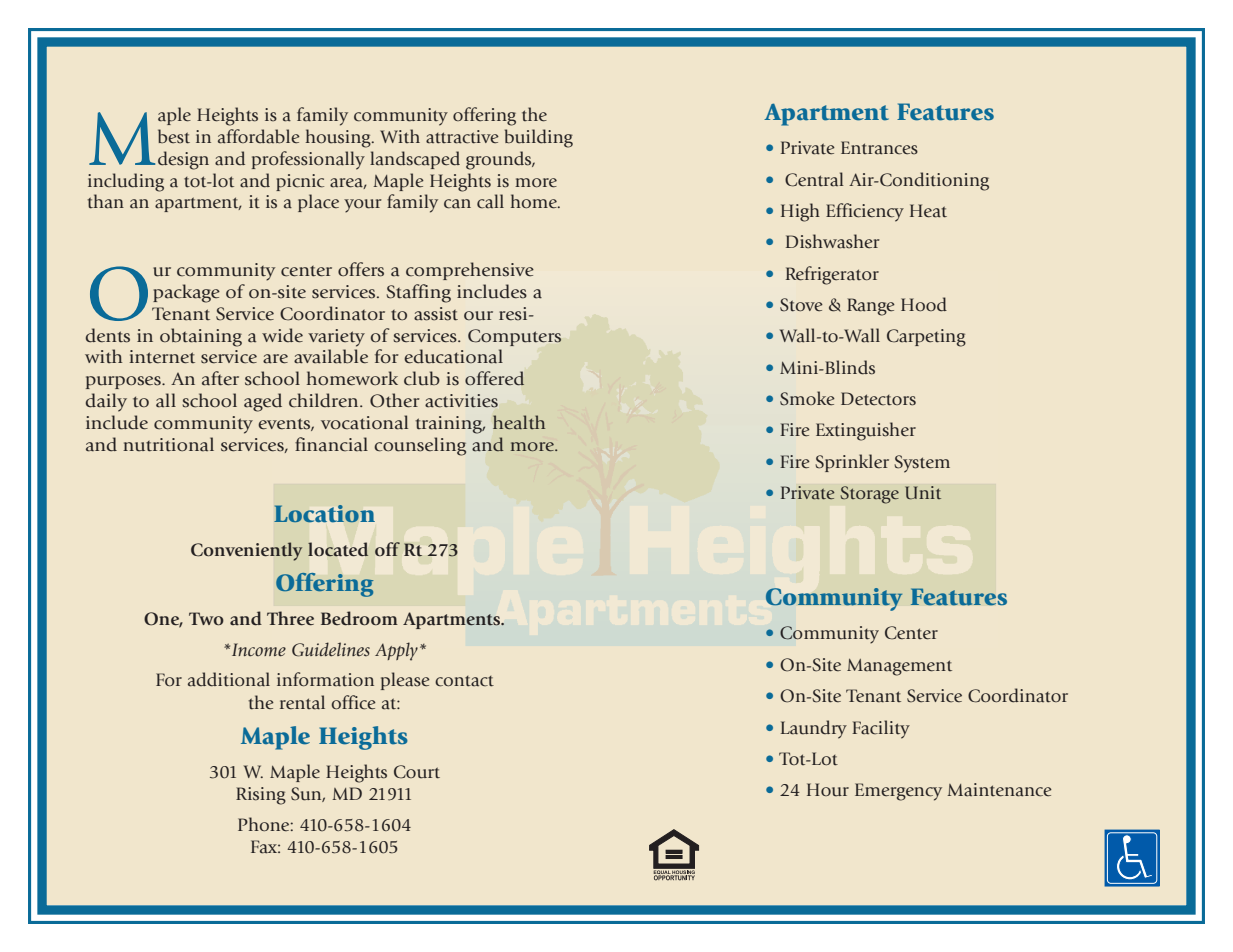  I want to click on Rising, so click(261, 796).
